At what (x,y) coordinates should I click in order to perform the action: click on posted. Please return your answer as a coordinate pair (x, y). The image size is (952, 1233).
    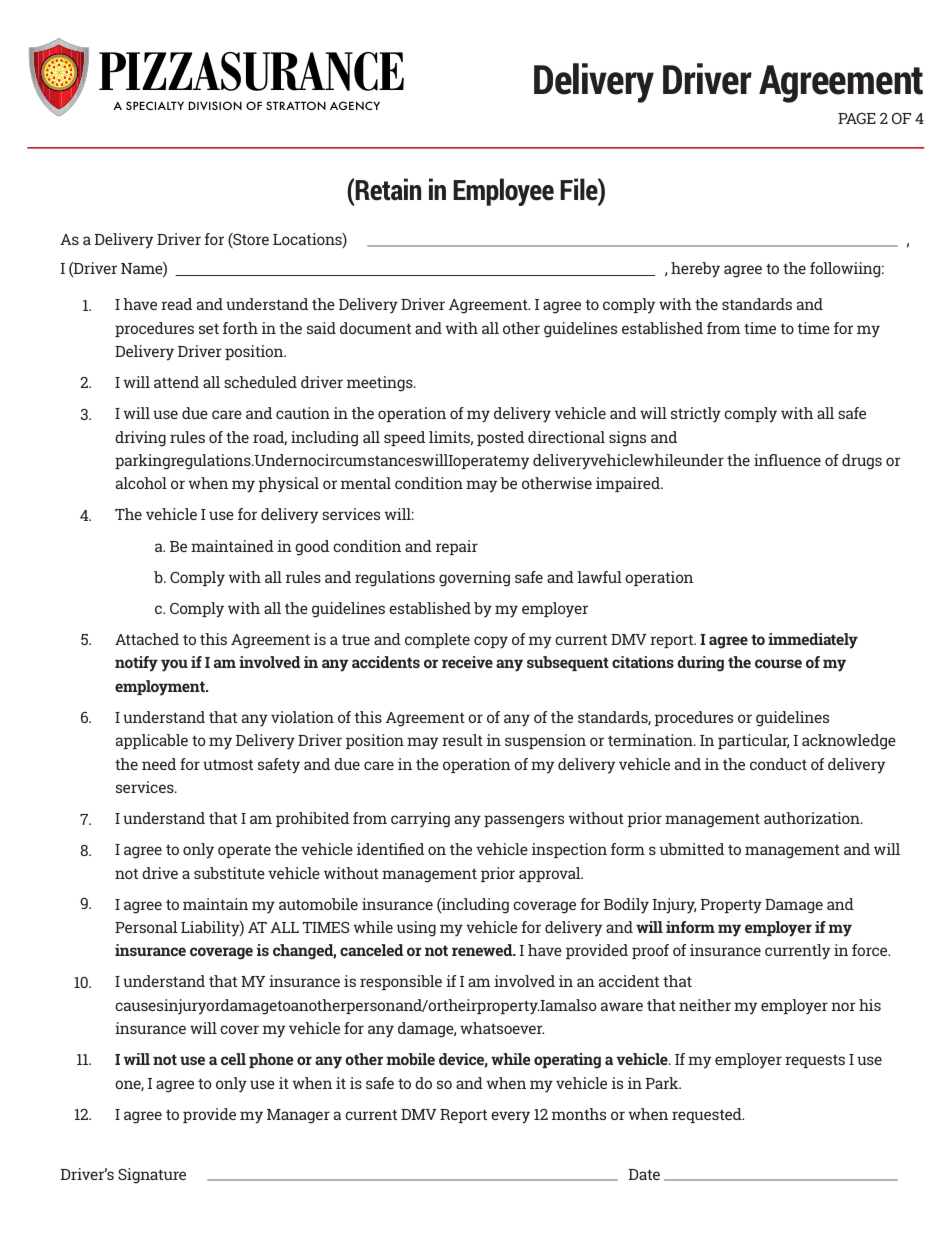
    Looking at the image, I should click on (500, 438).
